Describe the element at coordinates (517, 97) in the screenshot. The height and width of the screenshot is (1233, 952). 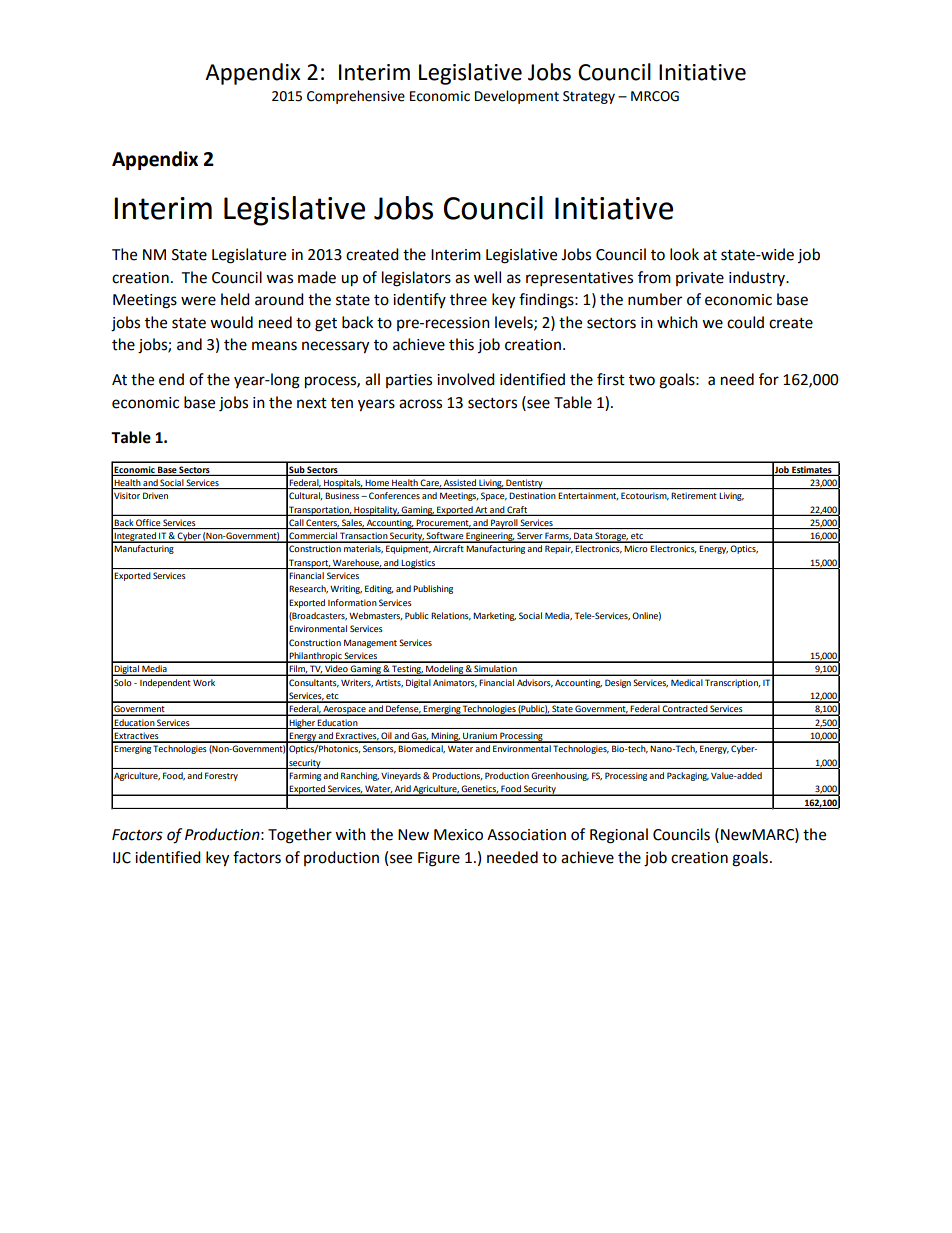
I see `Development` at that location.
